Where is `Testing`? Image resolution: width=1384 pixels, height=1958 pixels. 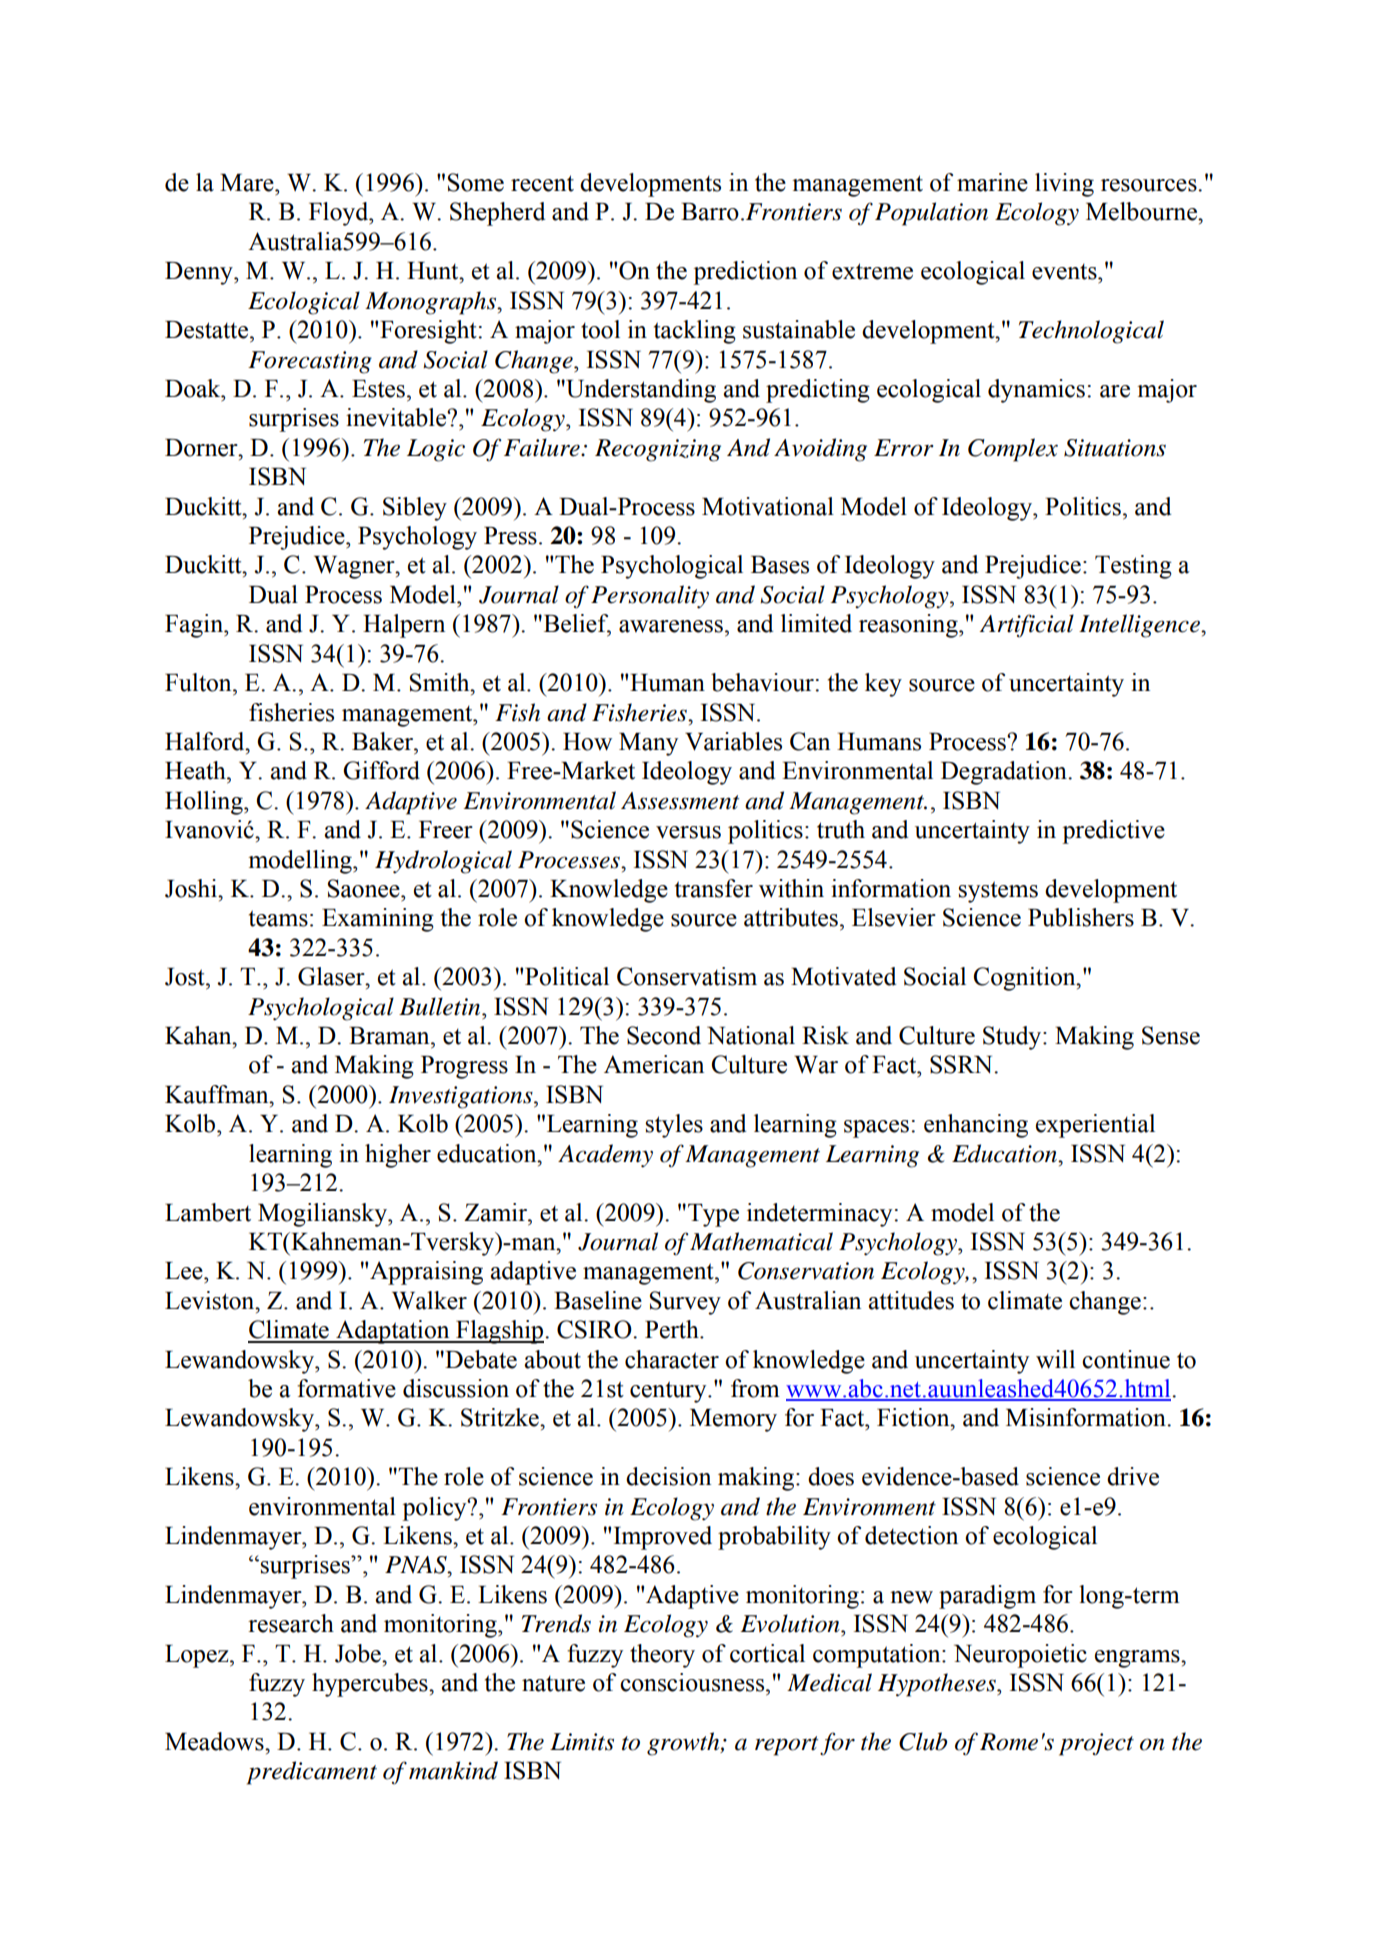 Testing is located at coordinates (1133, 567).
